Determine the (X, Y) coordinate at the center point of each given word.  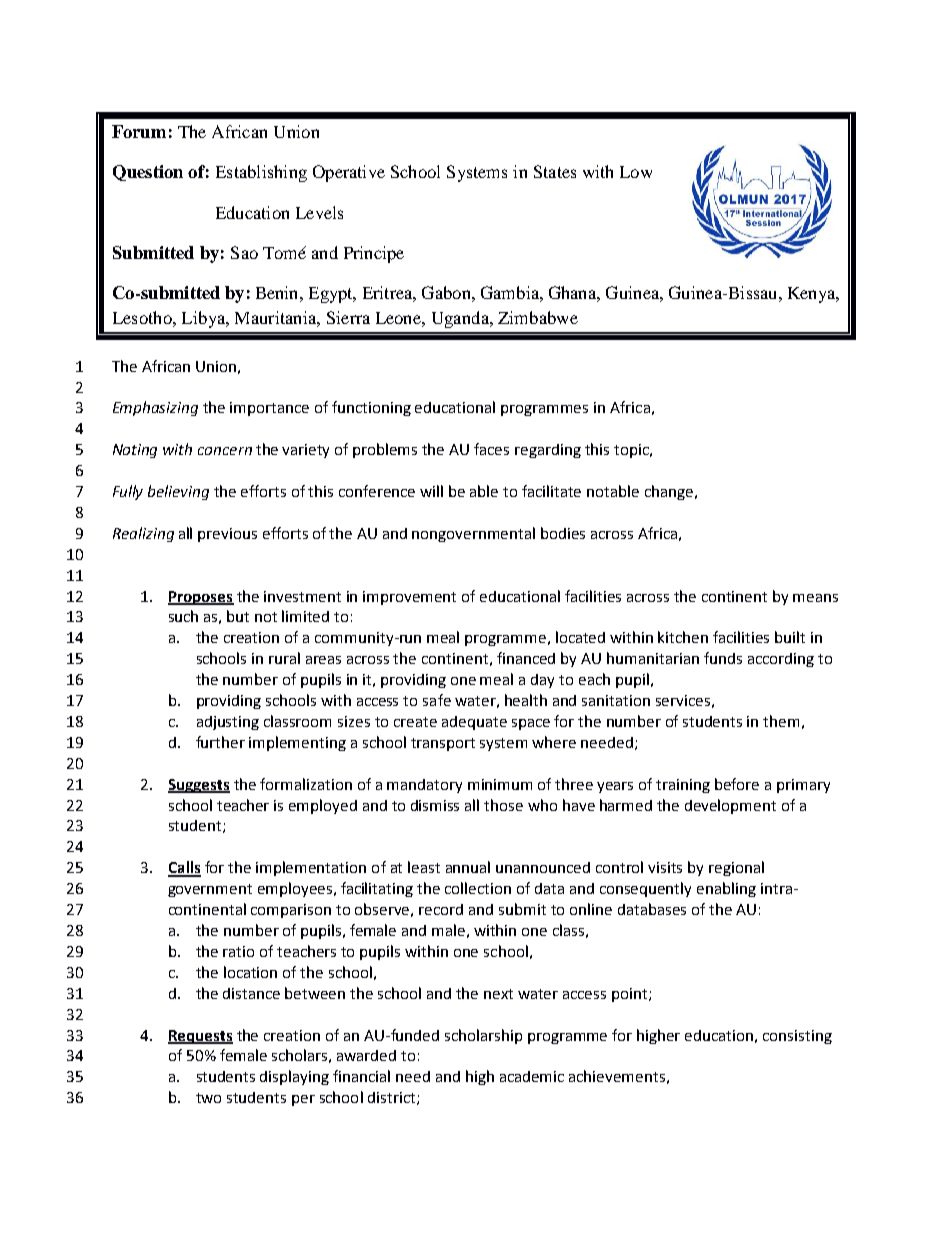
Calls (184, 868)
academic (532, 1076)
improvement (409, 598)
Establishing (261, 173)
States (555, 171)
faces (491, 449)
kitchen (683, 637)
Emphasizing (155, 408)
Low (636, 172)
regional (736, 868)
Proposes (201, 598)
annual (468, 867)
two (208, 1098)
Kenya (813, 295)
